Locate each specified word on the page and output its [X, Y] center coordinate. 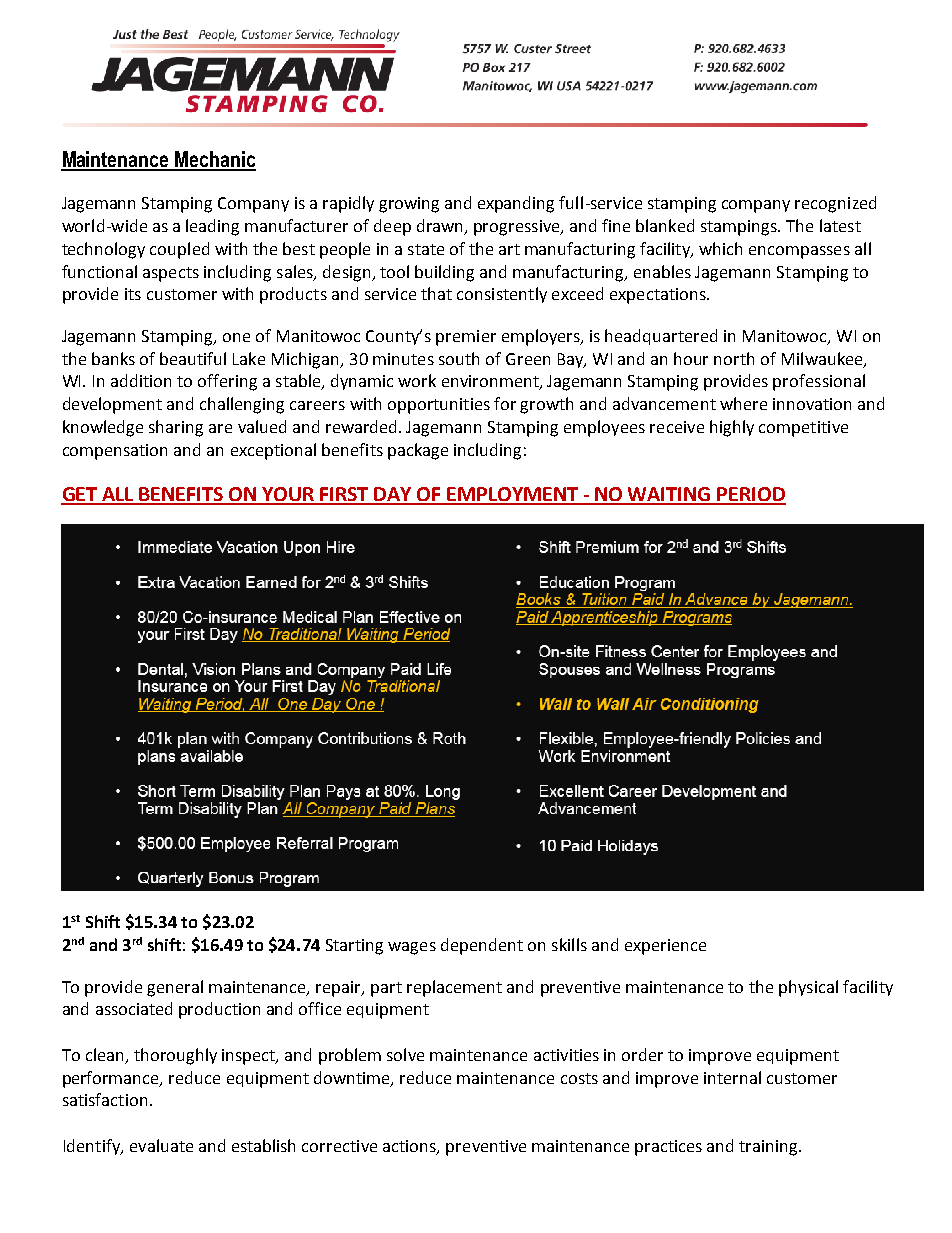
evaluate [161, 1145]
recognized [835, 204]
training [769, 1148]
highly [732, 428]
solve [405, 1054]
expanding [516, 204]
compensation [115, 452]
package [418, 451]
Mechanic [215, 160]
